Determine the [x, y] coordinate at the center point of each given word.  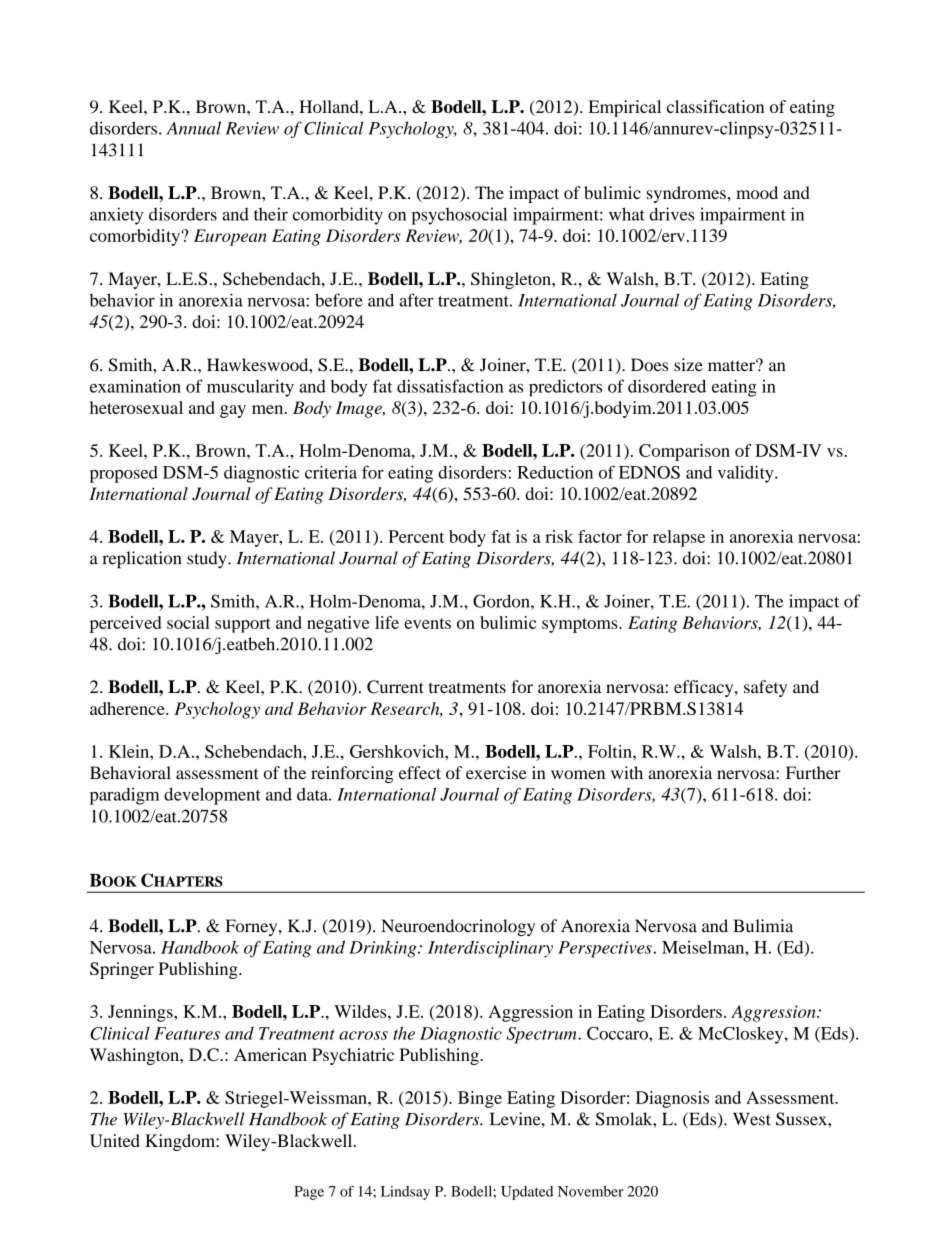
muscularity [250, 388]
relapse [679, 538]
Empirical [624, 108]
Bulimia [763, 926]
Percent [416, 536]
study [208, 559]
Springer [122, 970]
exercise [496, 773]
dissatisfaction [450, 386]
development [212, 796]
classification [715, 106]
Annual [193, 128]
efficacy [705, 688]
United [115, 1141]
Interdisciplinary [490, 949]
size [688, 365]
